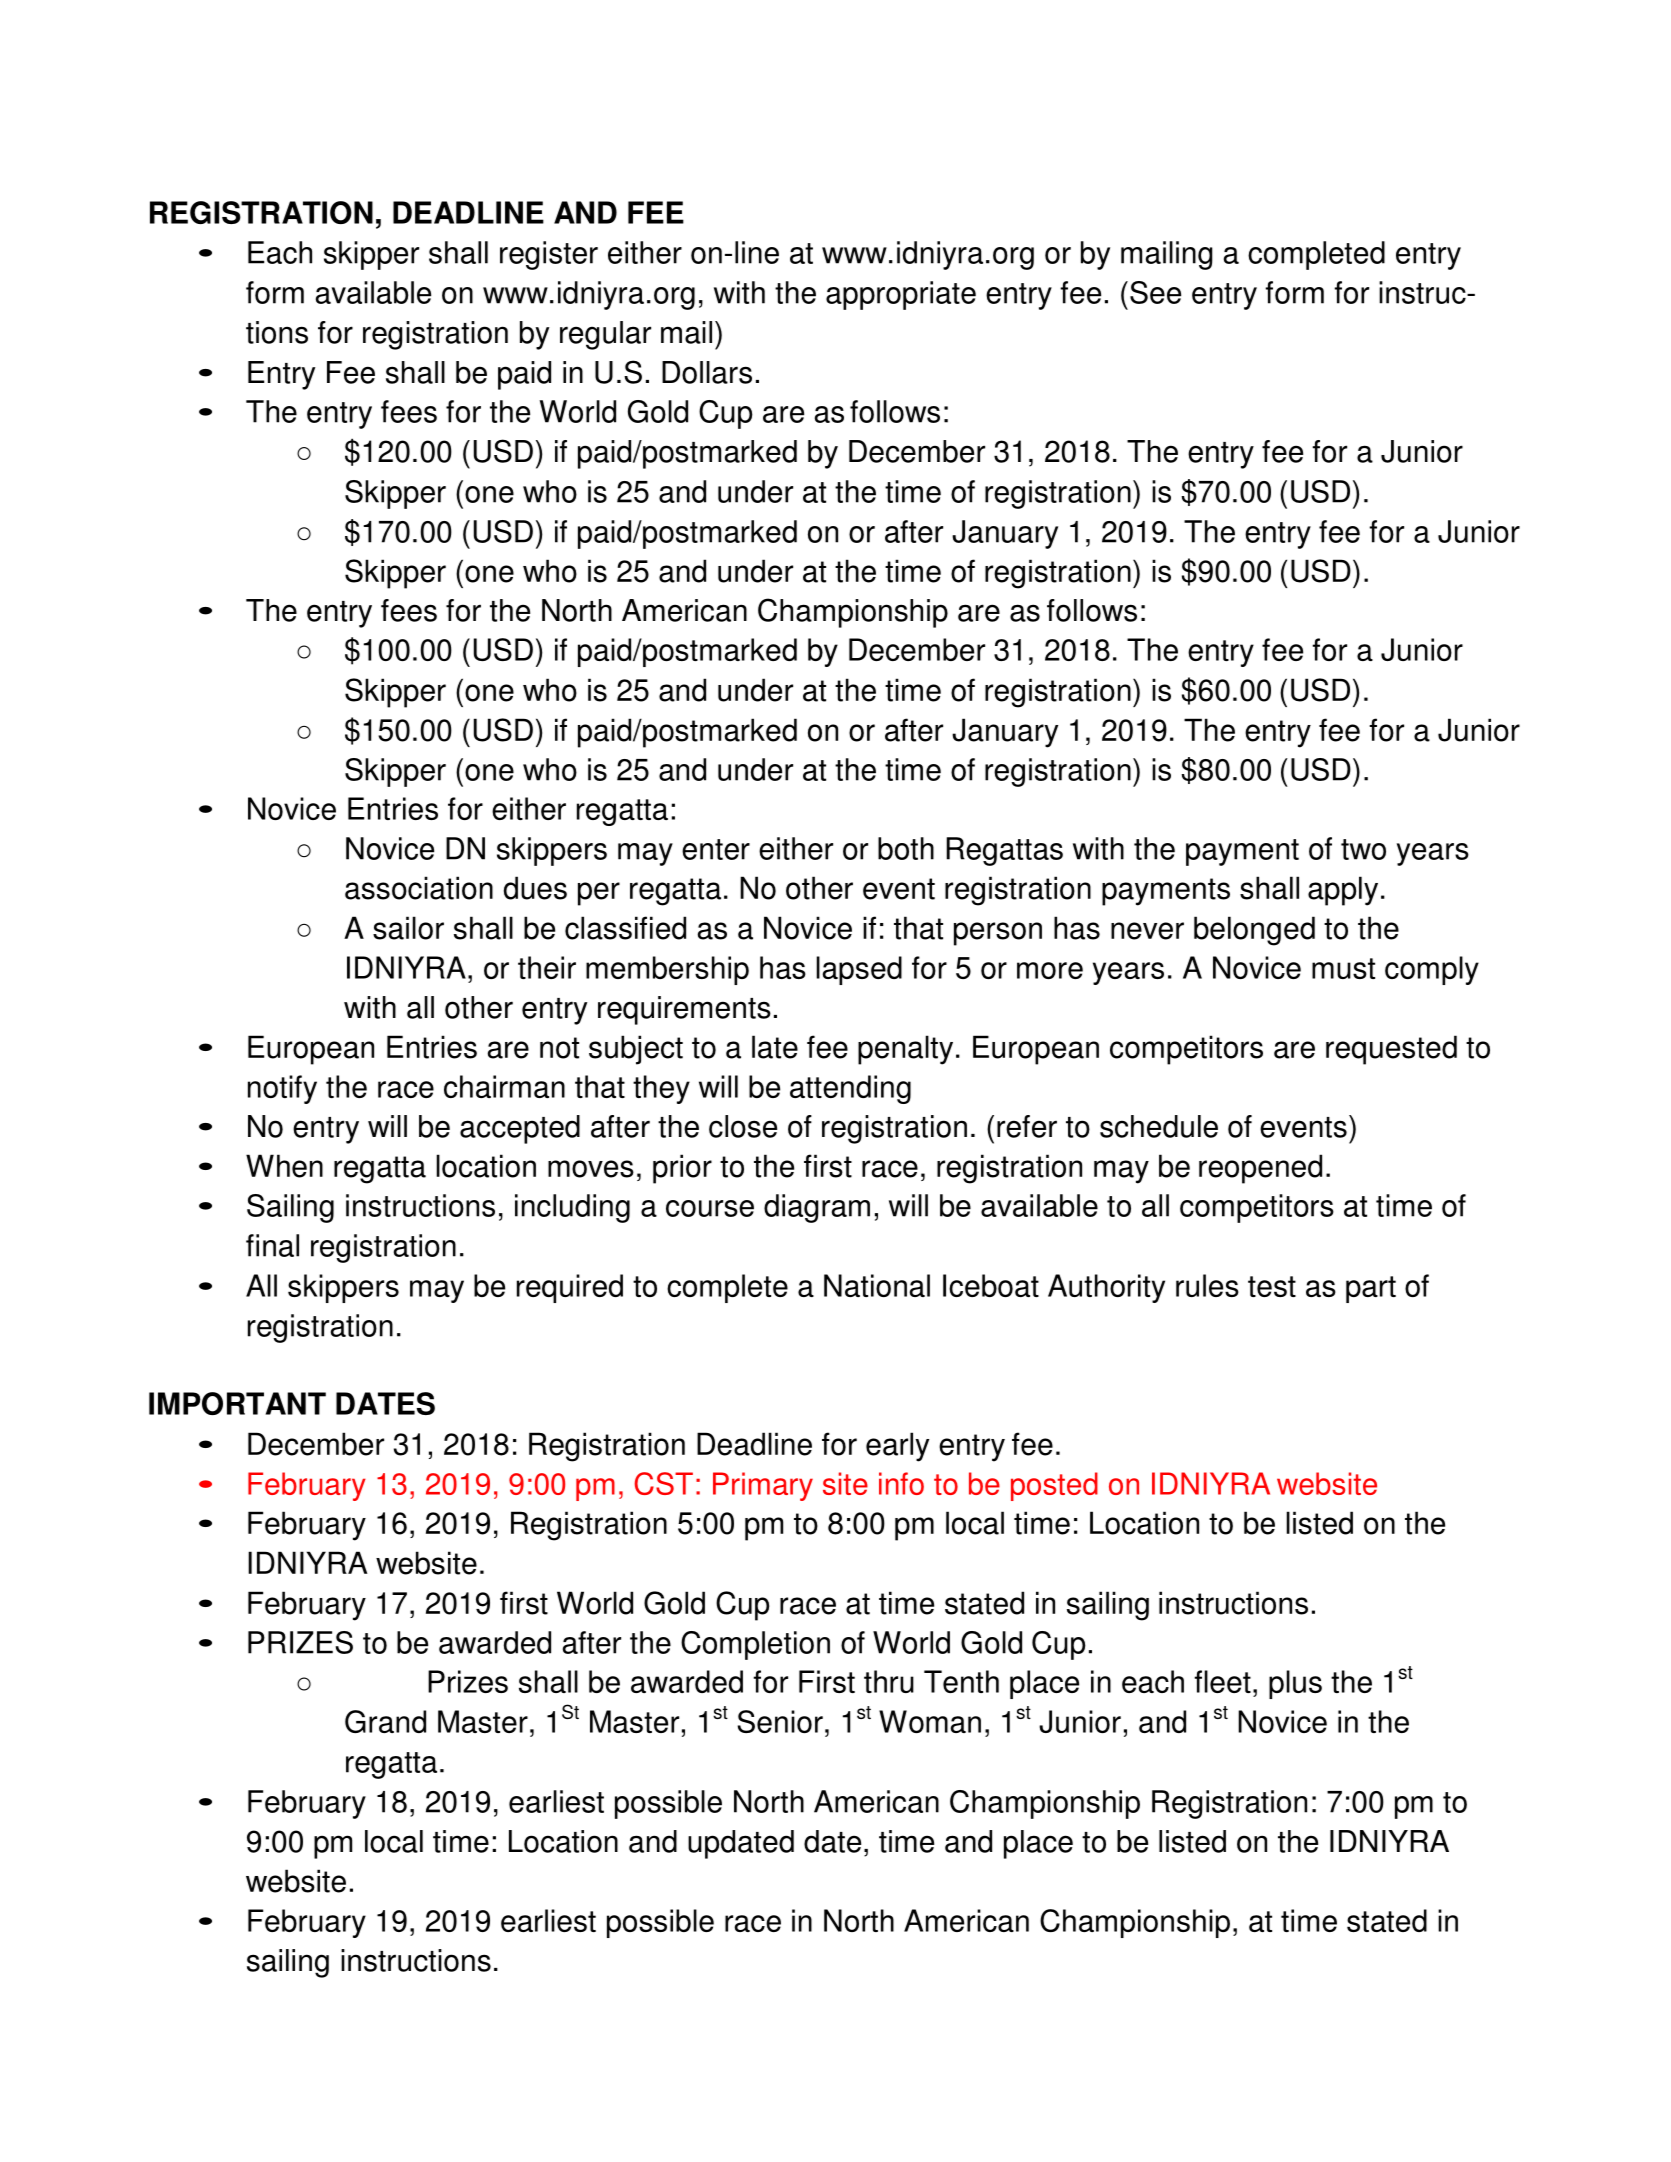  I want to click on appropriate, so click(901, 295).
